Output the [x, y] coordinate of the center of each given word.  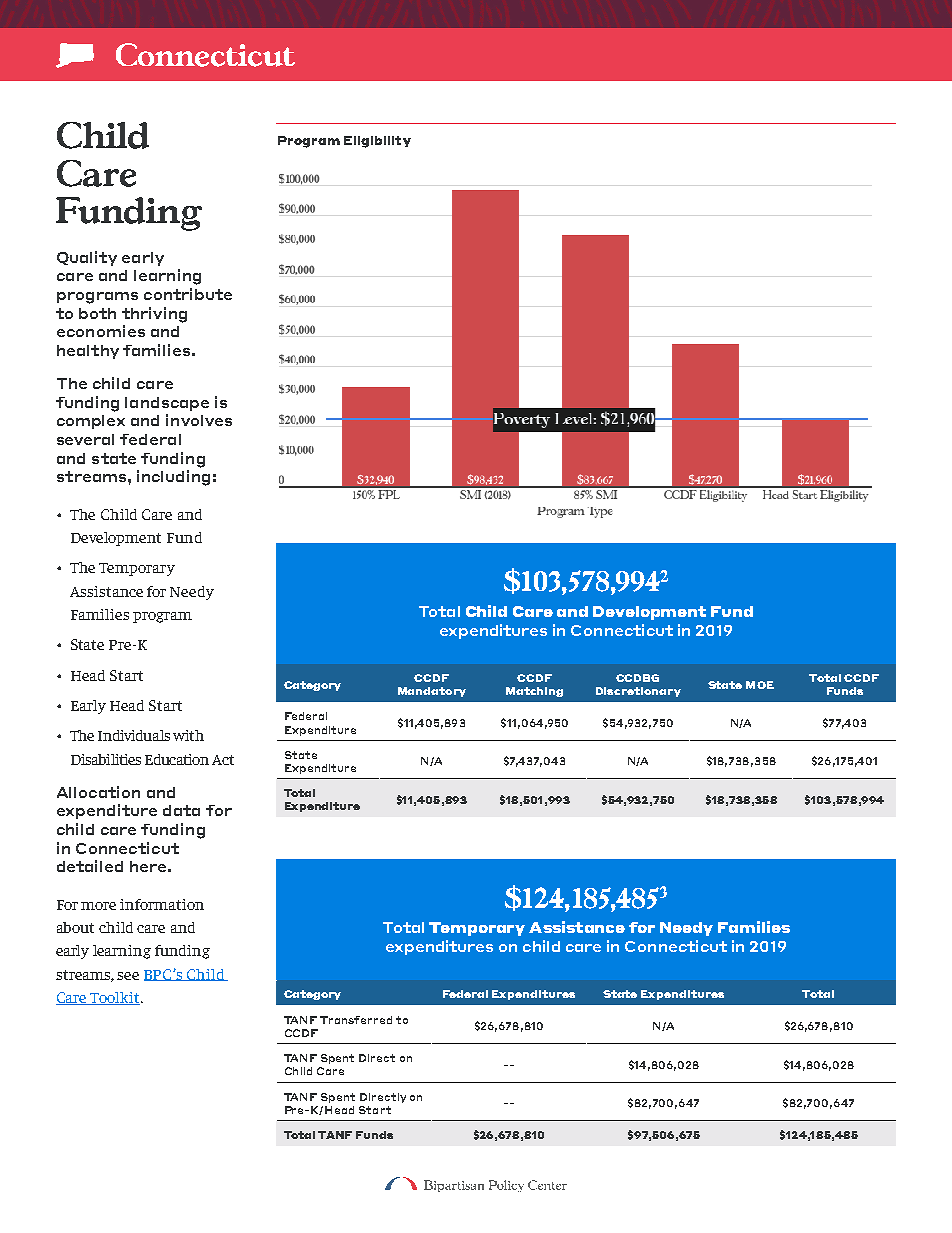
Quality [87, 258]
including [173, 478]
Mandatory [432, 692]
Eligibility [377, 142]
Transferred [356, 1020]
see [128, 976]
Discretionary [638, 692]
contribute [188, 294]
